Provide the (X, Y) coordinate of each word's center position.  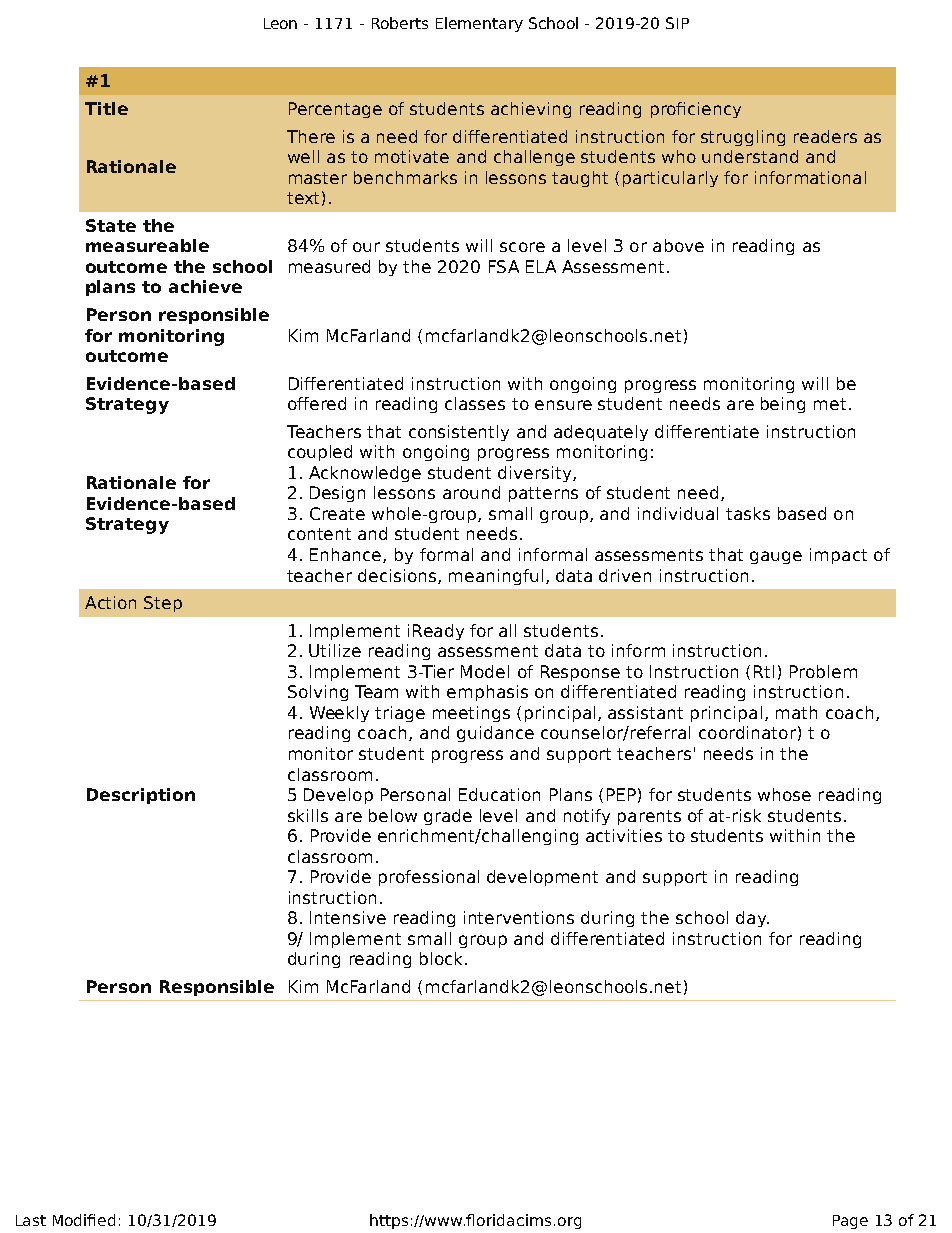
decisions (398, 576)
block (443, 958)
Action (110, 602)
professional (429, 878)
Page (850, 1222)
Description (141, 796)
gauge (776, 557)
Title (106, 108)
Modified (84, 1220)
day (752, 919)
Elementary (479, 24)
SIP (677, 23)
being (783, 405)
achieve (205, 286)
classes (475, 403)
